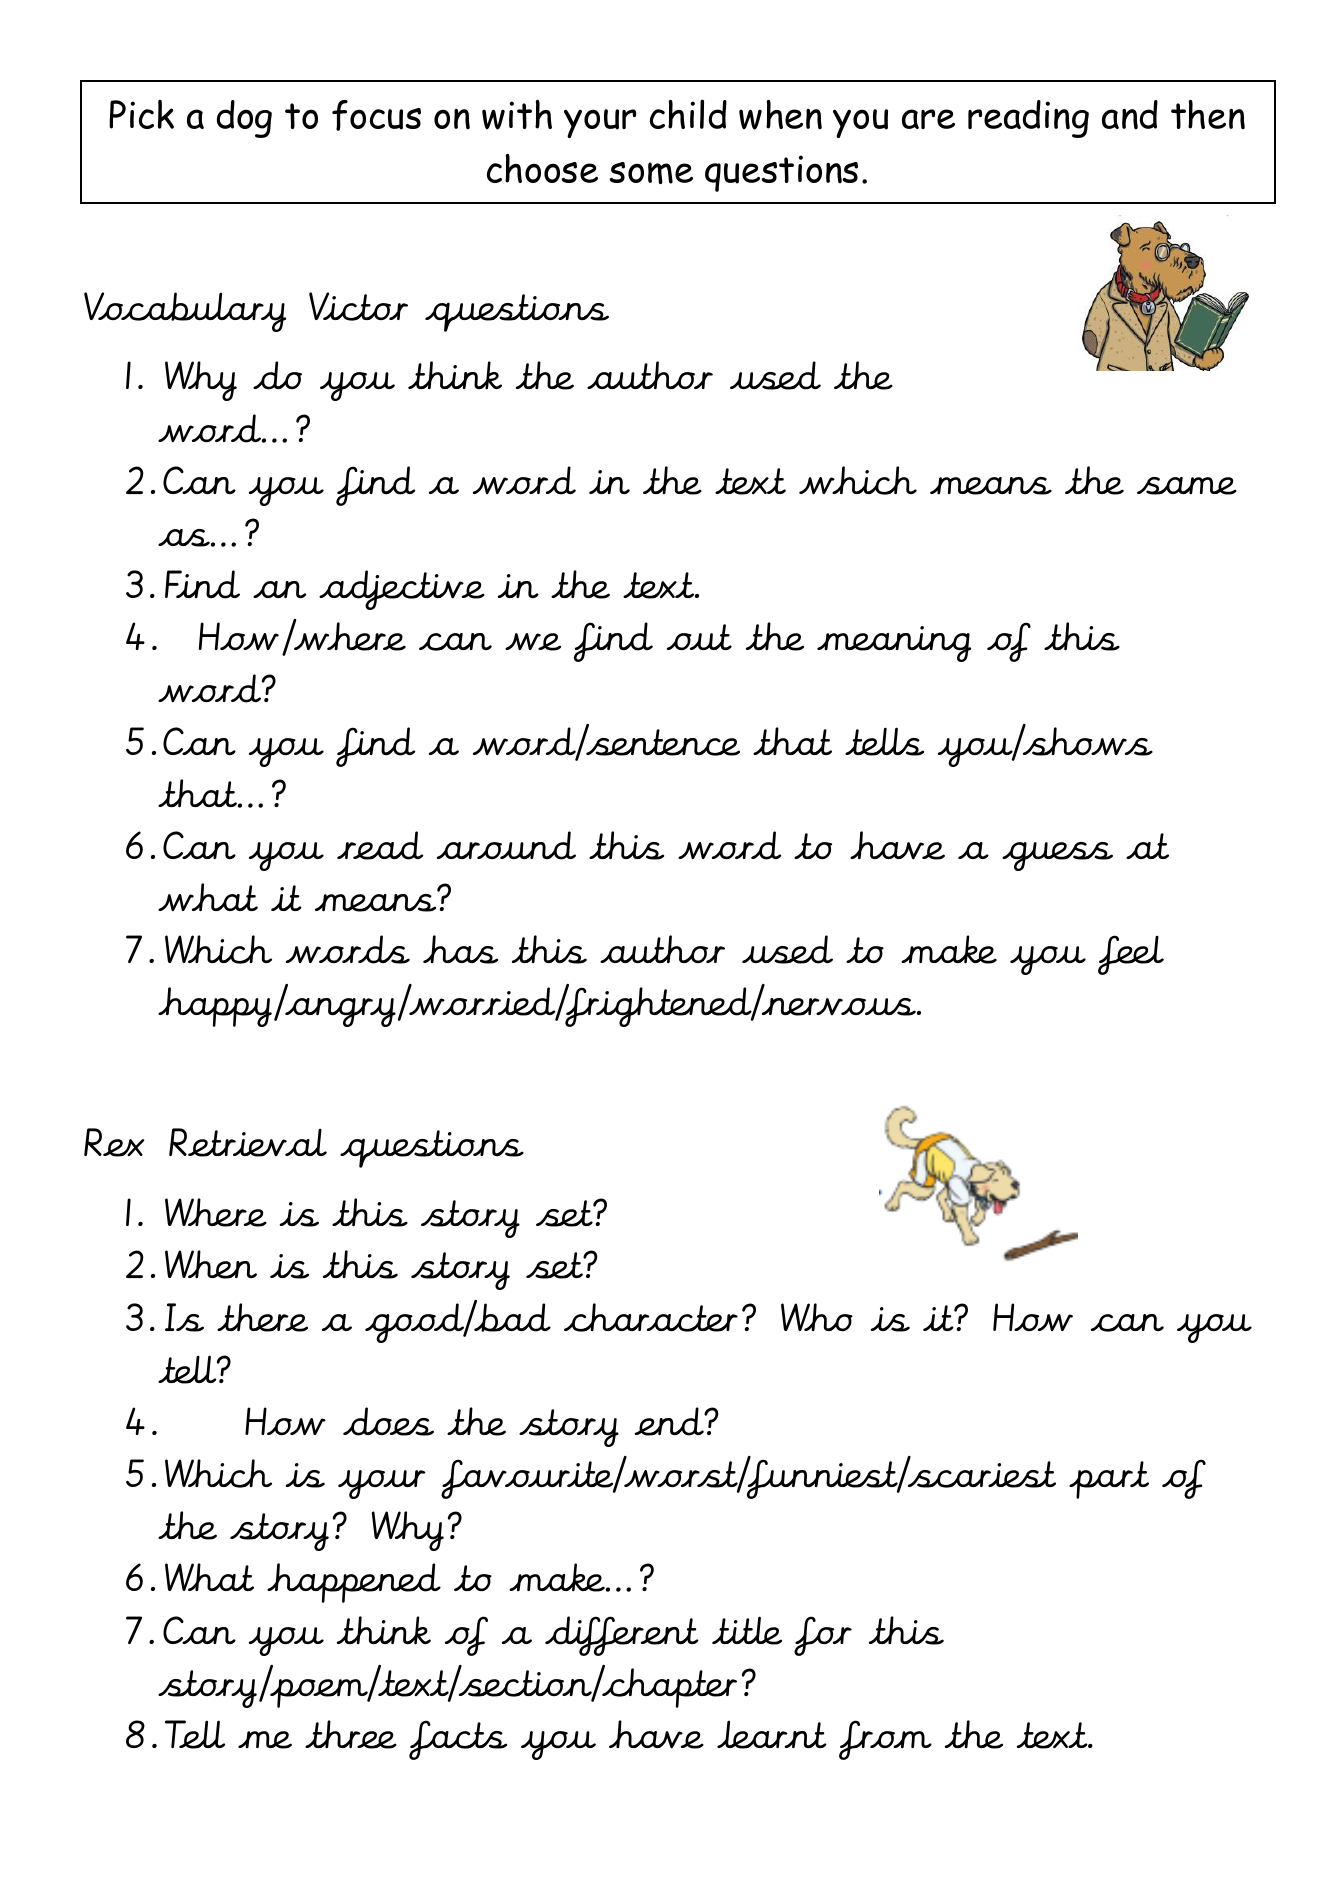 The width and height of the screenshot is (1333, 1886). What do you see at coordinates (244, 119) in the screenshot?
I see `dog` at bounding box center [244, 119].
